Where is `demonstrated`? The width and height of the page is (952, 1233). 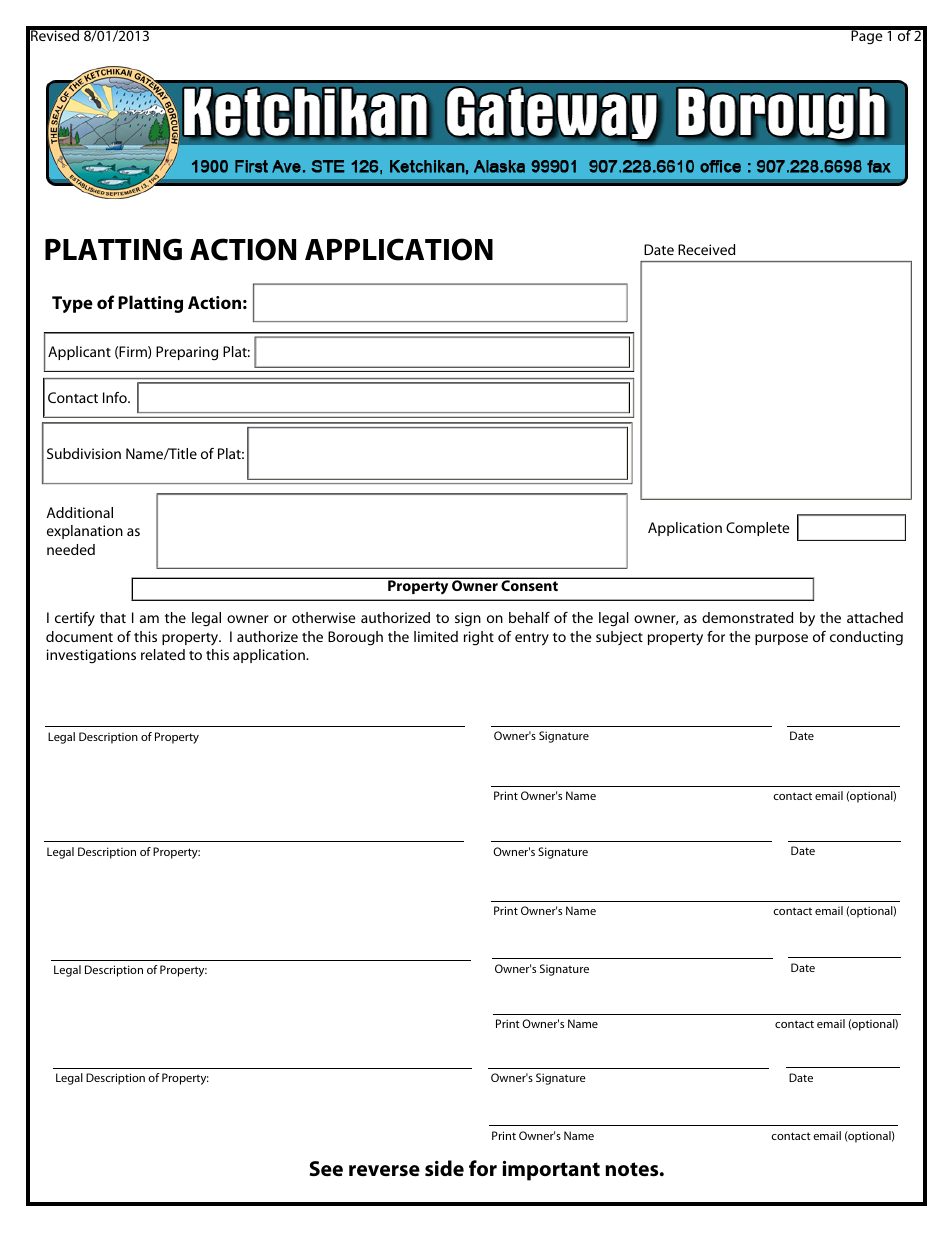
demonstrated is located at coordinates (747, 617).
